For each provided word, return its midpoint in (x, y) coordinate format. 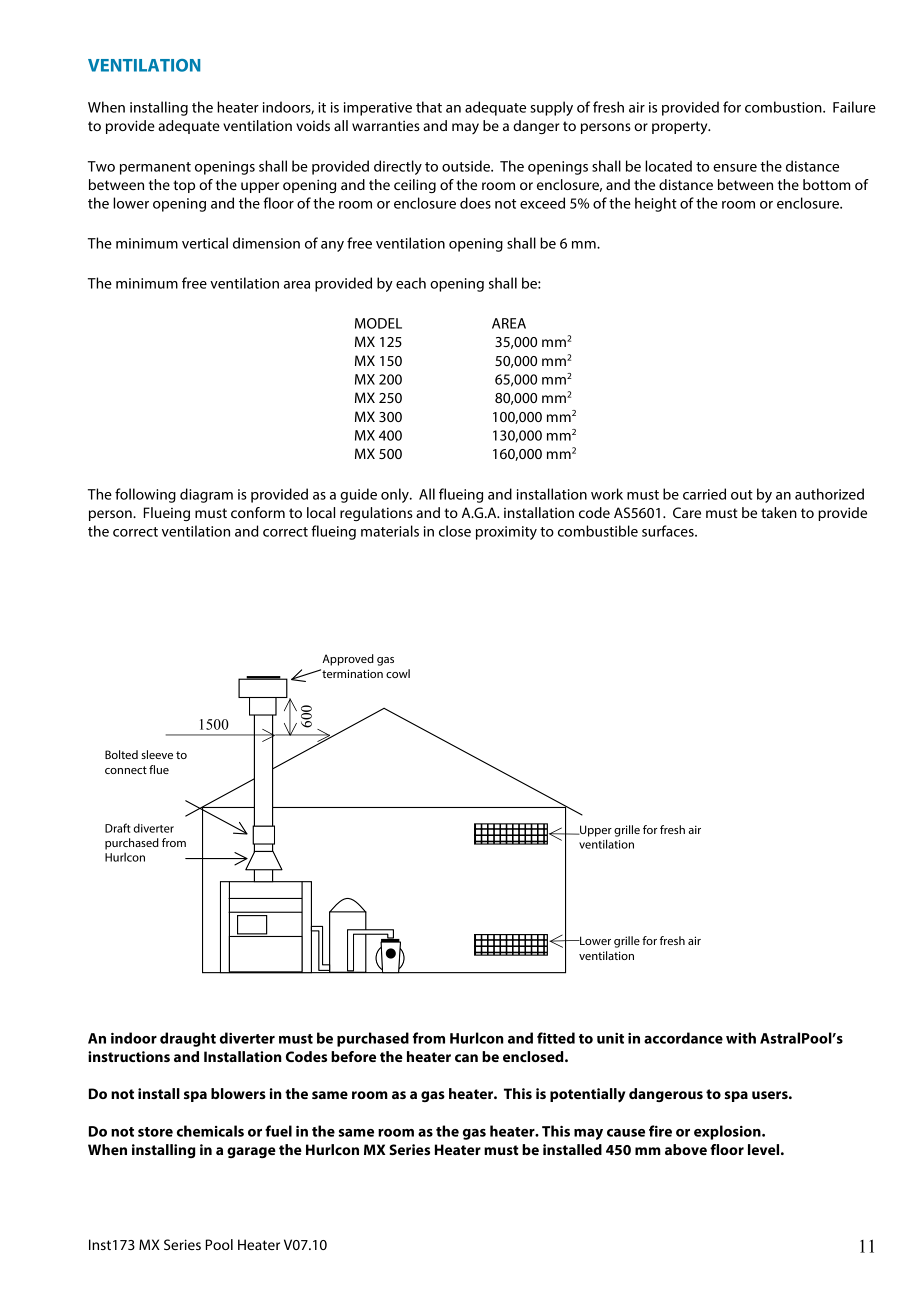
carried (704, 494)
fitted (556, 1038)
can (466, 1058)
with (741, 1038)
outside (467, 166)
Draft (118, 828)
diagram (206, 495)
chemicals (210, 1131)
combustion (784, 107)
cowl (398, 673)
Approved (348, 660)
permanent (155, 168)
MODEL (378, 323)
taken (779, 512)
